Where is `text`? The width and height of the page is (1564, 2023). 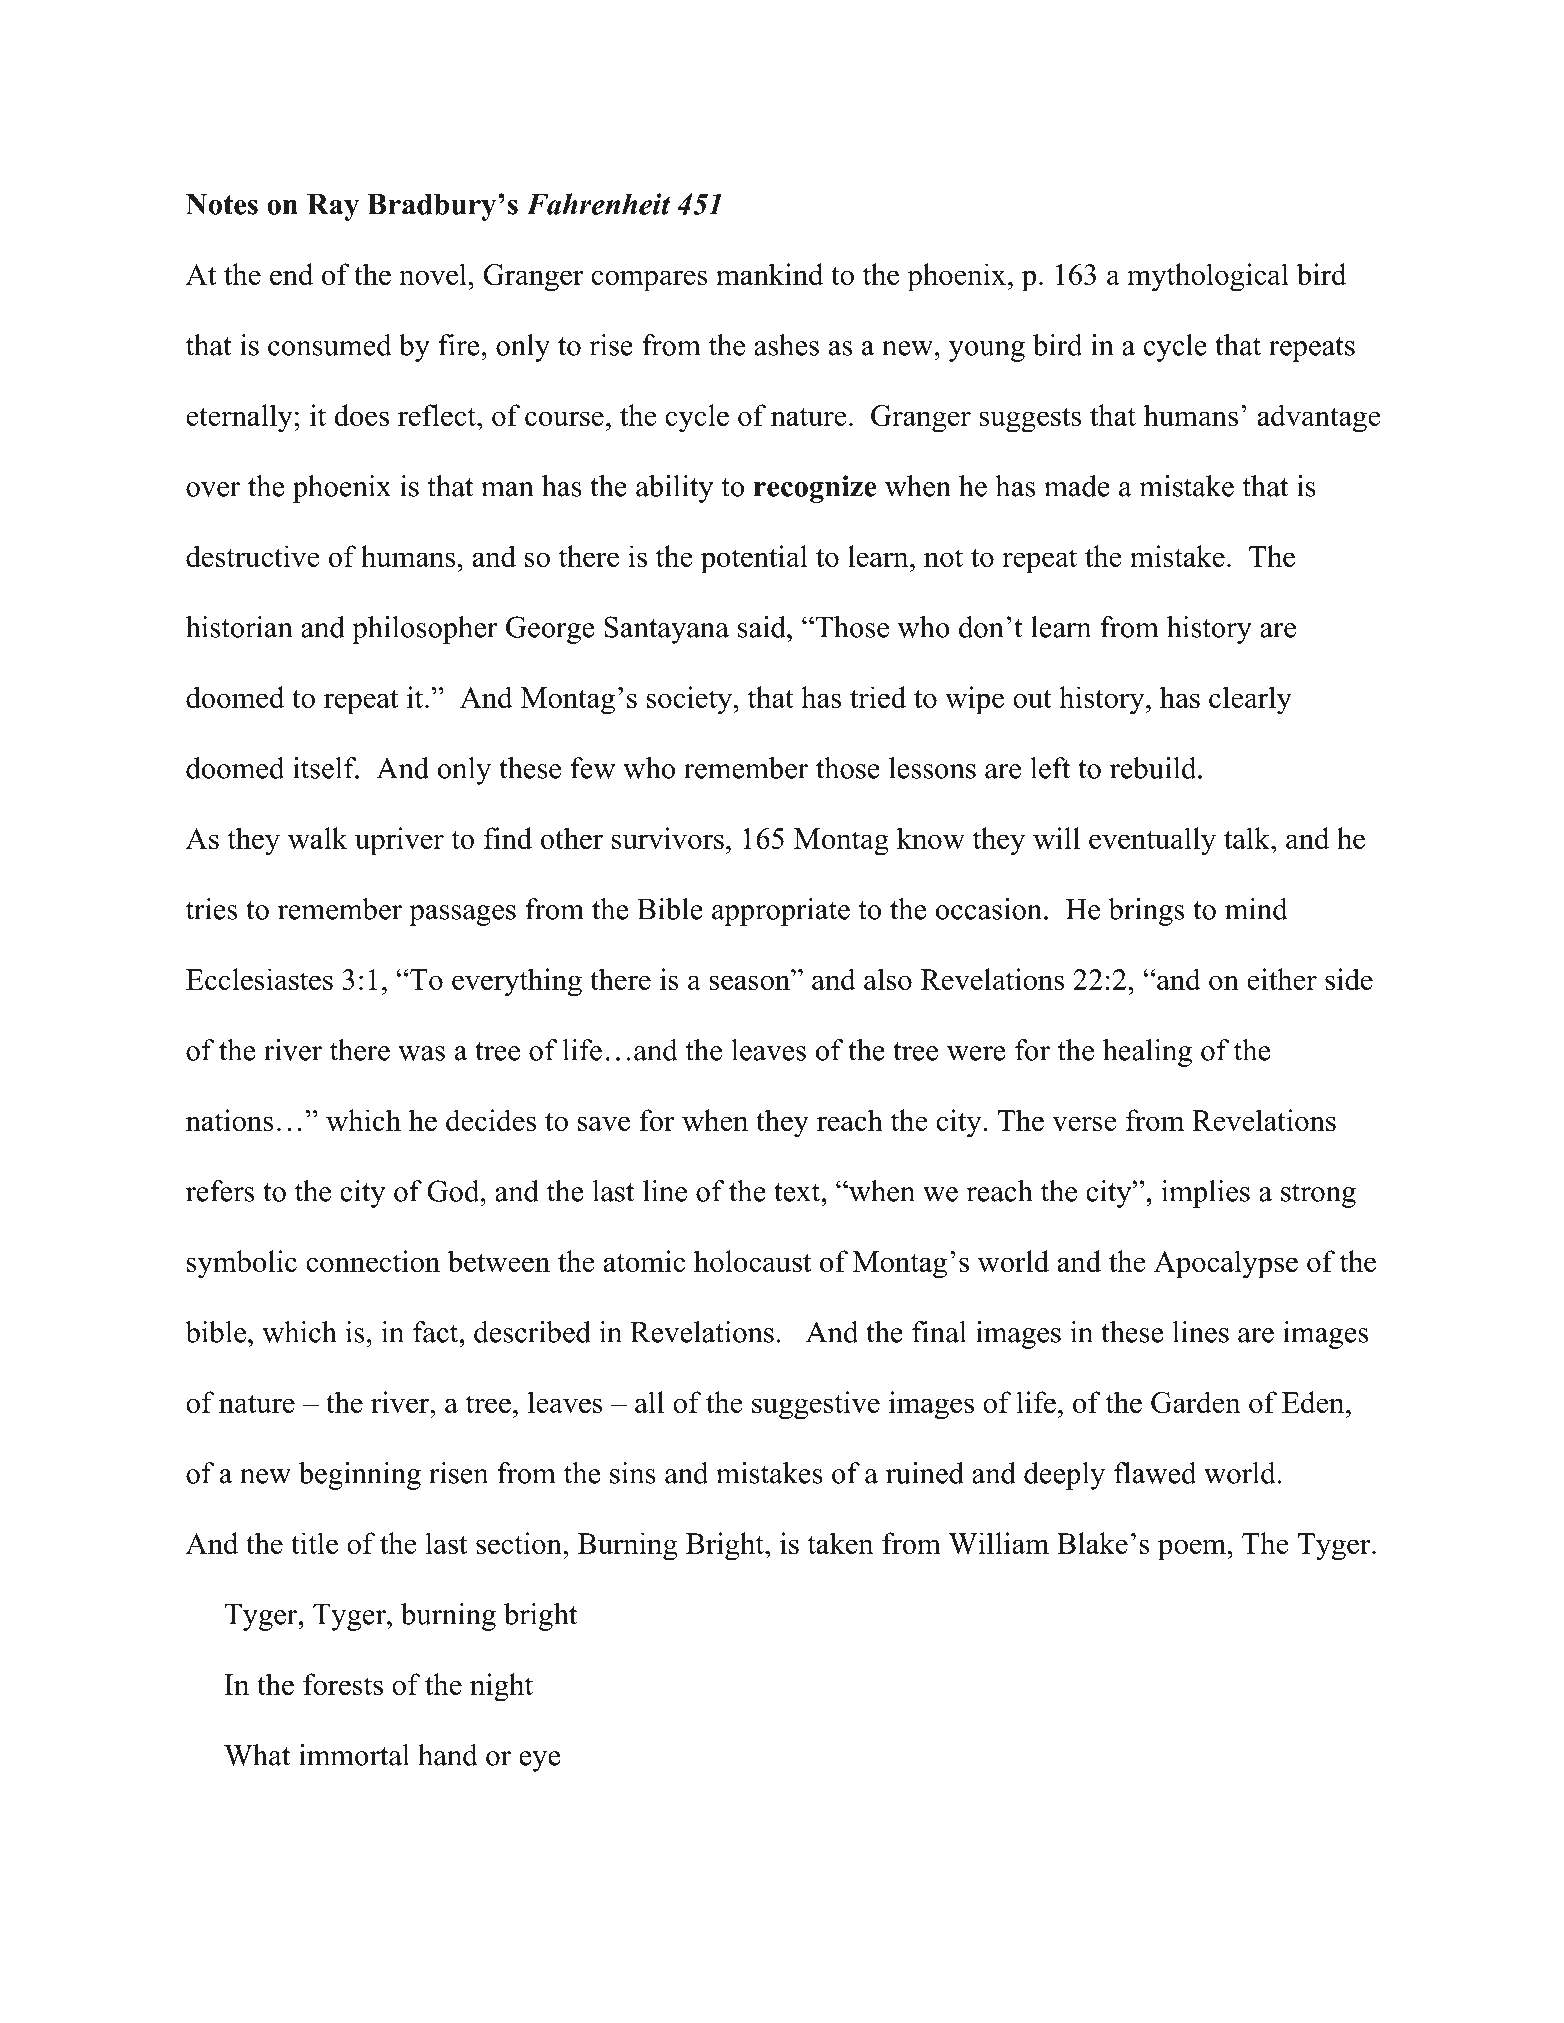 text is located at coordinates (798, 1192).
